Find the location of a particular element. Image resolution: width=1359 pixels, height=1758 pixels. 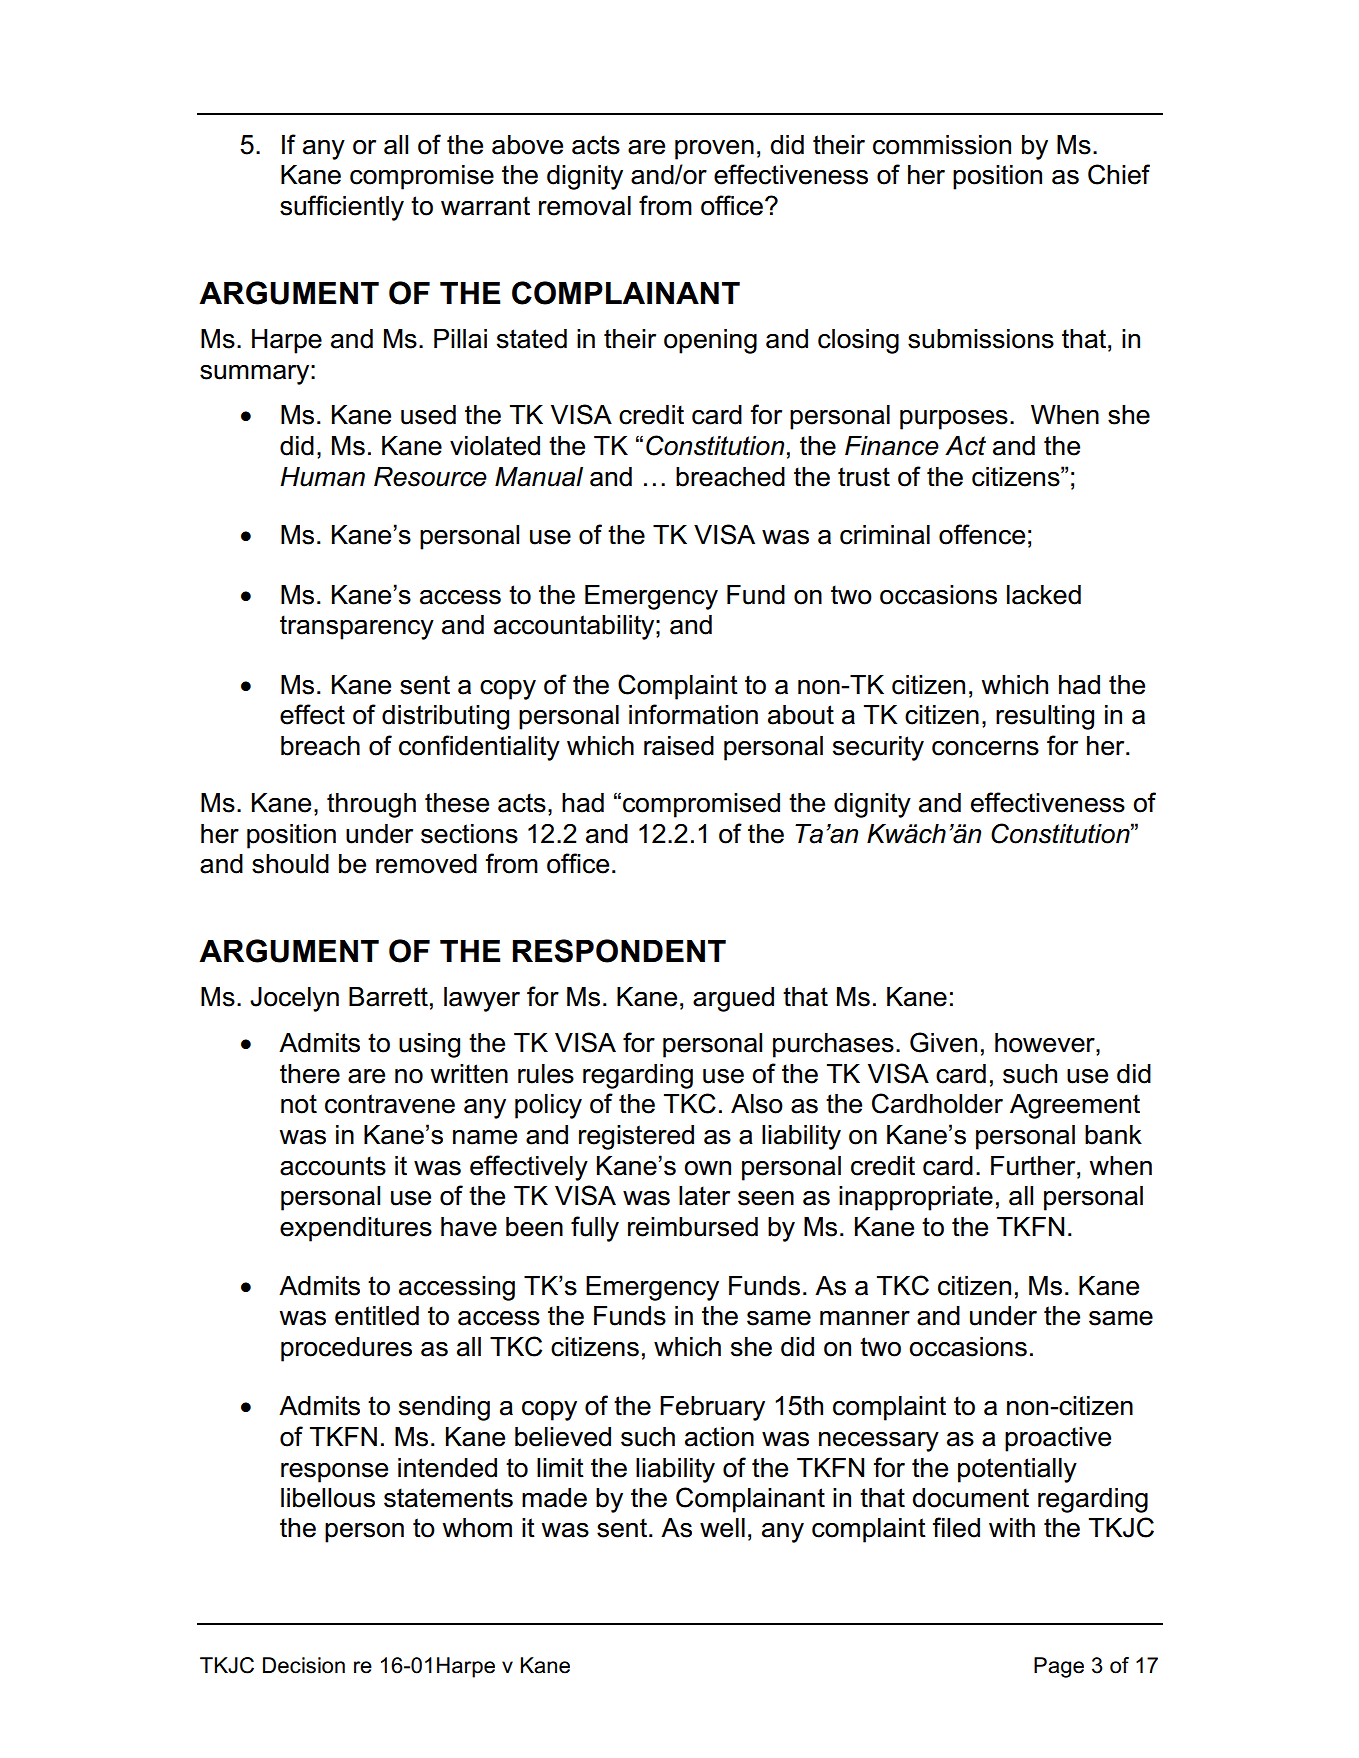

proven is located at coordinates (714, 150).
